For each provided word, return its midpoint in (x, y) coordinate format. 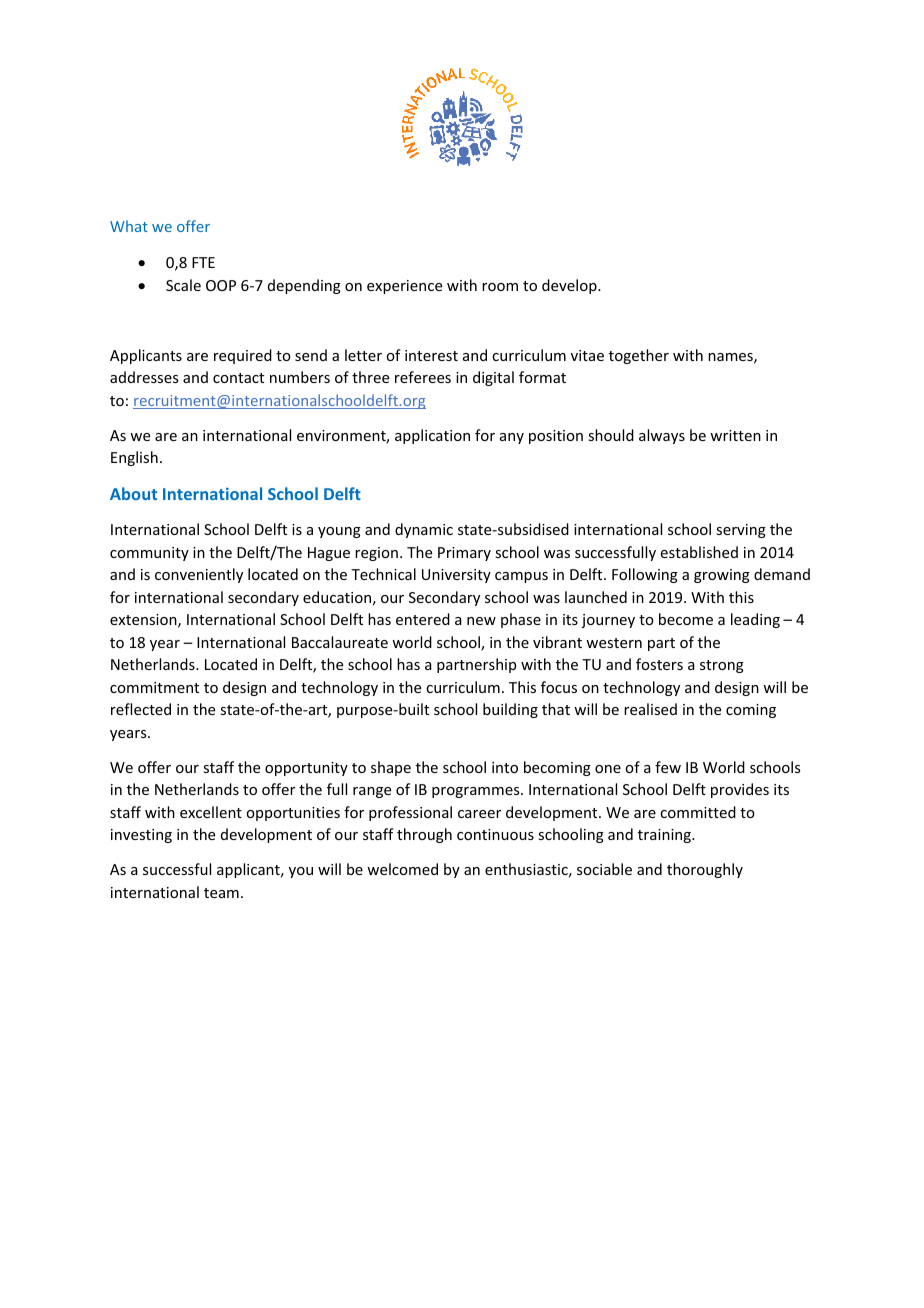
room (500, 287)
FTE (203, 262)
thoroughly (705, 870)
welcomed (402, 869)
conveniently (199, 575)
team (221, 893)
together (639, 356)
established (699, 552)
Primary (464, 554)
